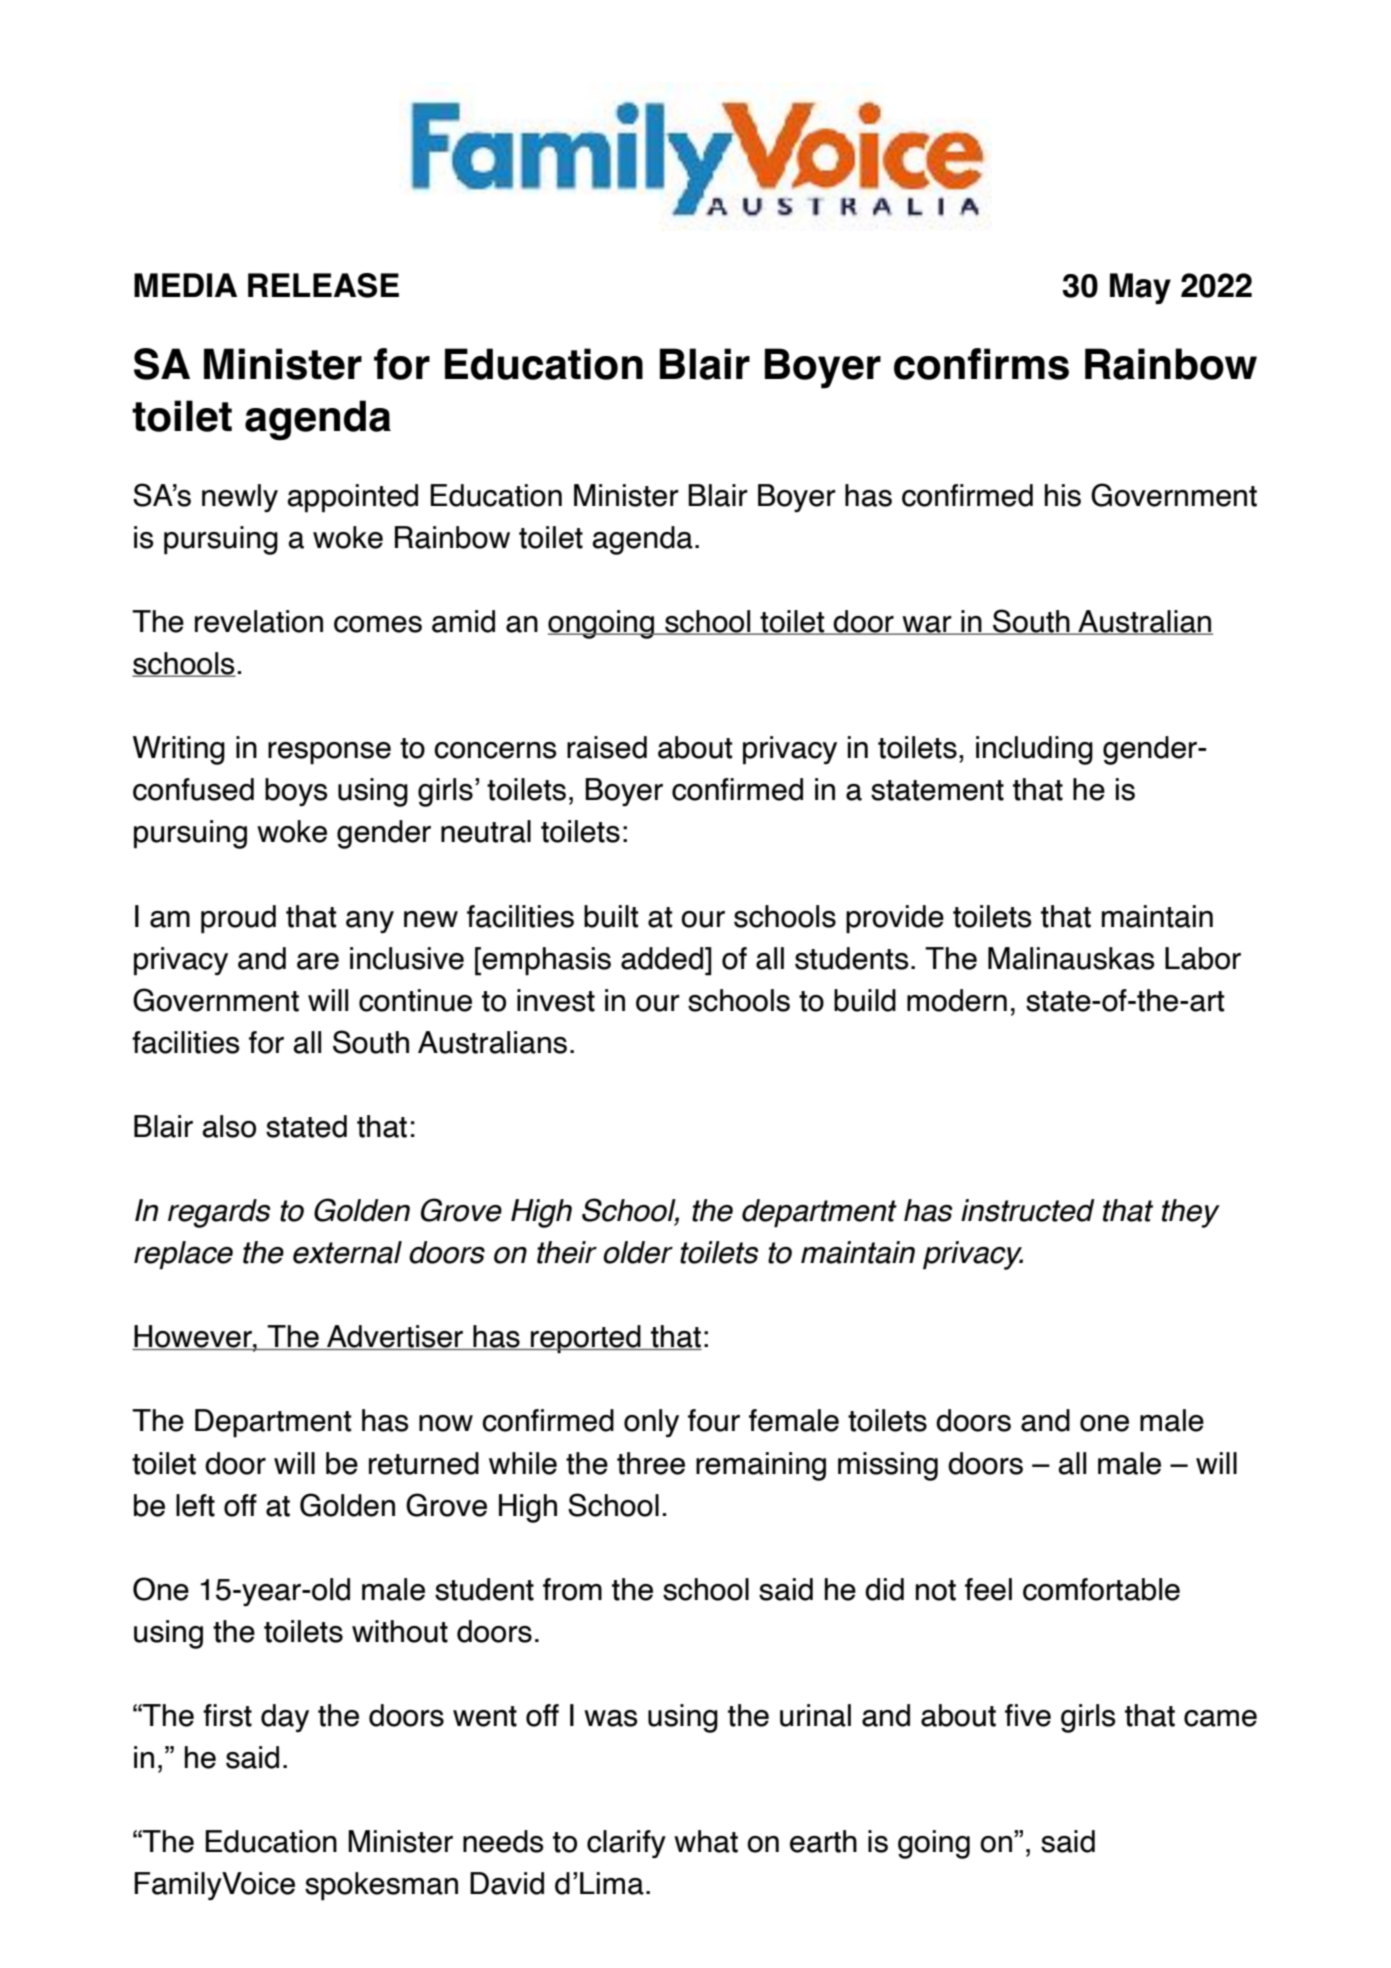 The image size is (1391, 1968). I want to click on RELEASE, so click(323, 285).
